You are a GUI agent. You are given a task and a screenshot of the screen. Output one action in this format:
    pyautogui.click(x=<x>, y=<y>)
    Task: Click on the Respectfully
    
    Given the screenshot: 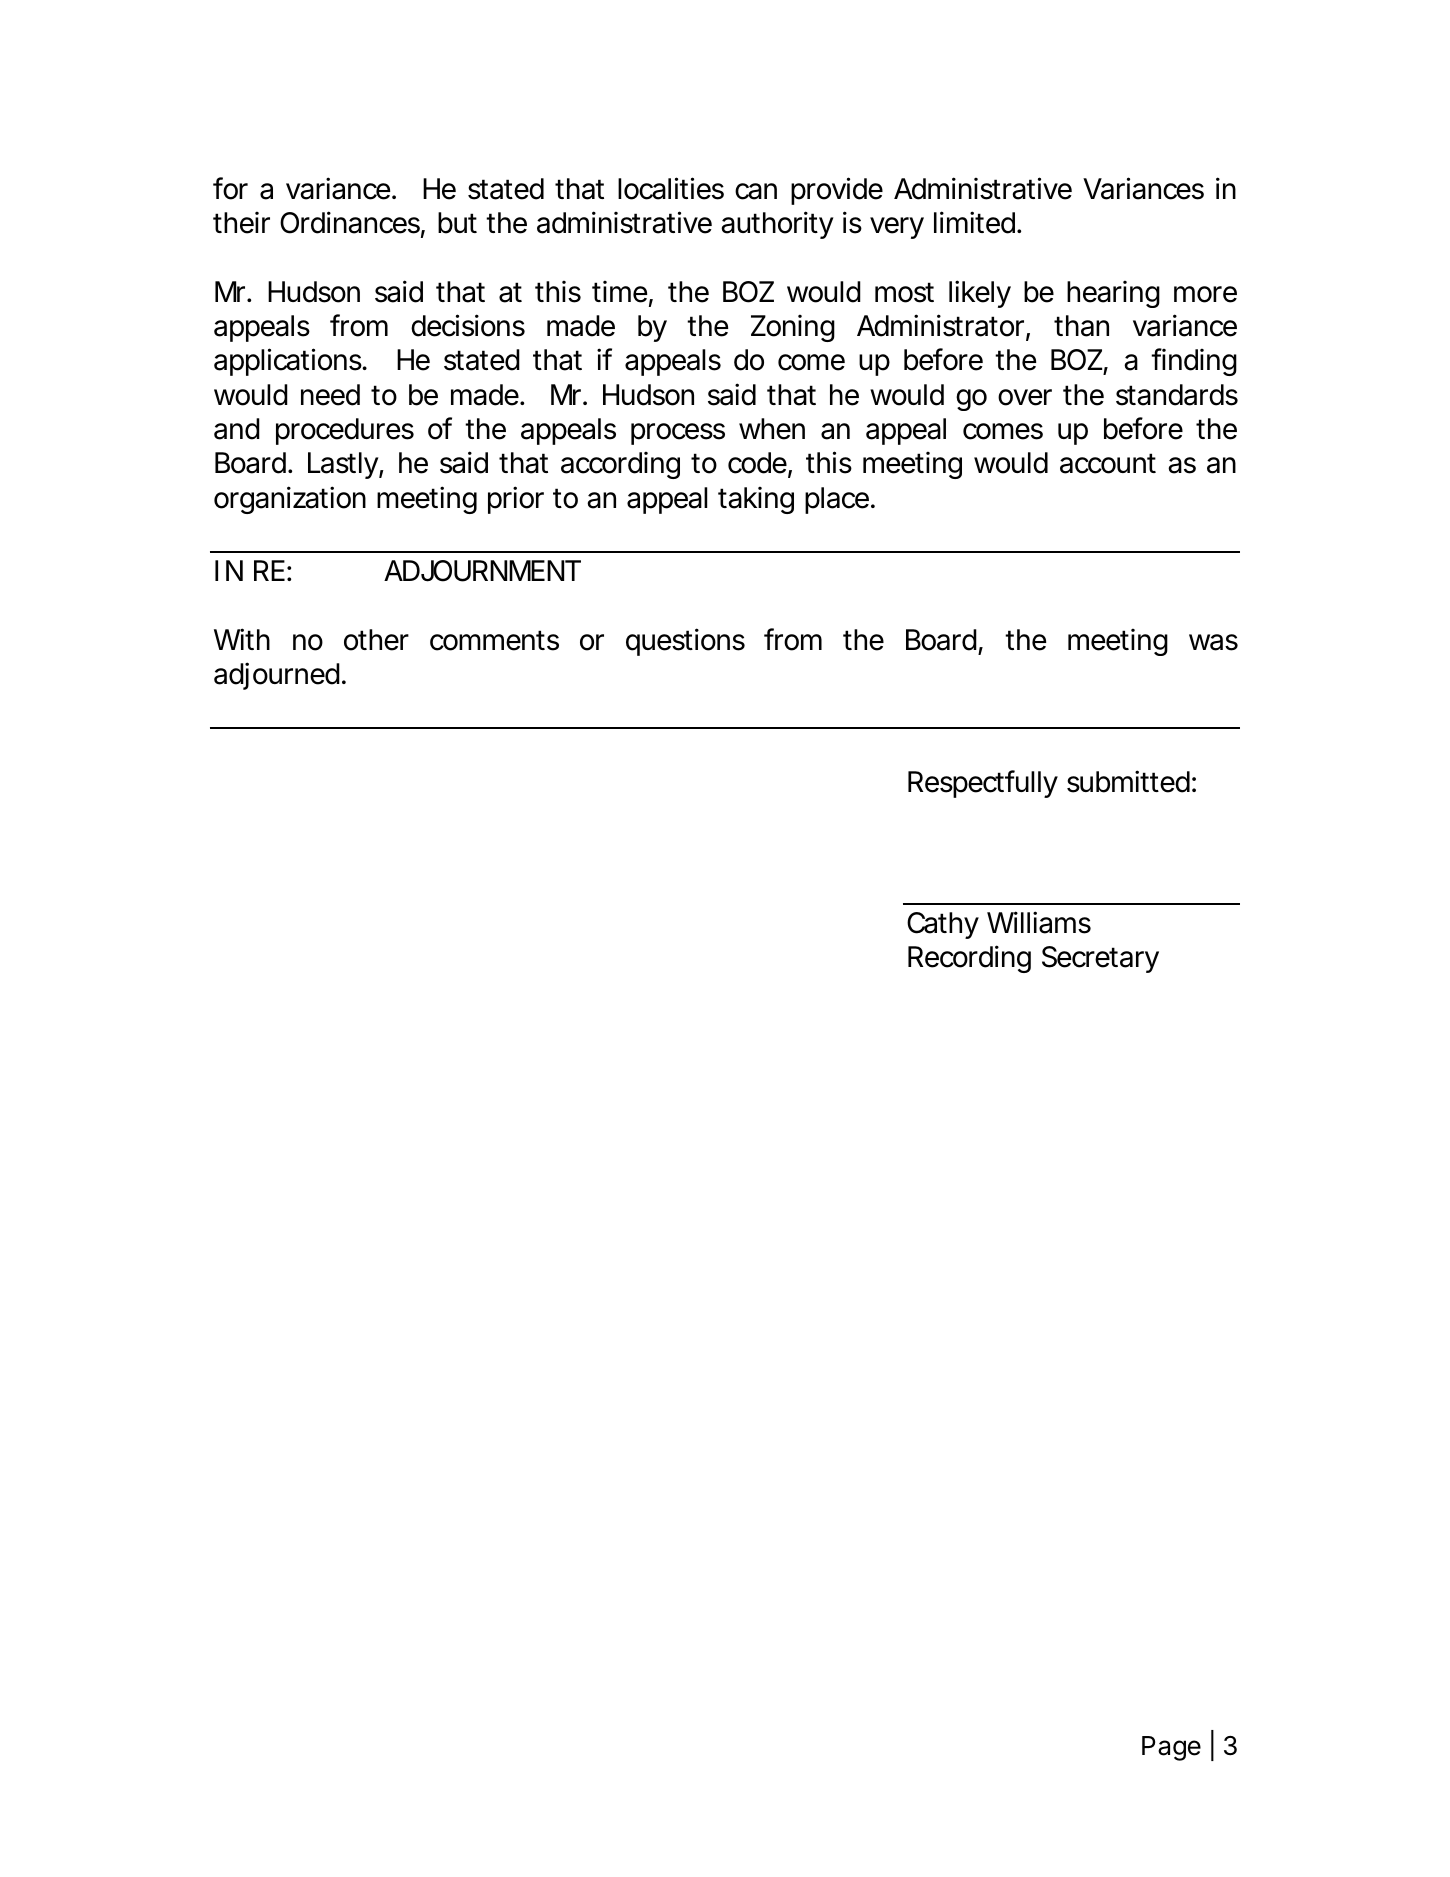 What is the action you would take?
    pyautogui.click(x=983, y=784)
